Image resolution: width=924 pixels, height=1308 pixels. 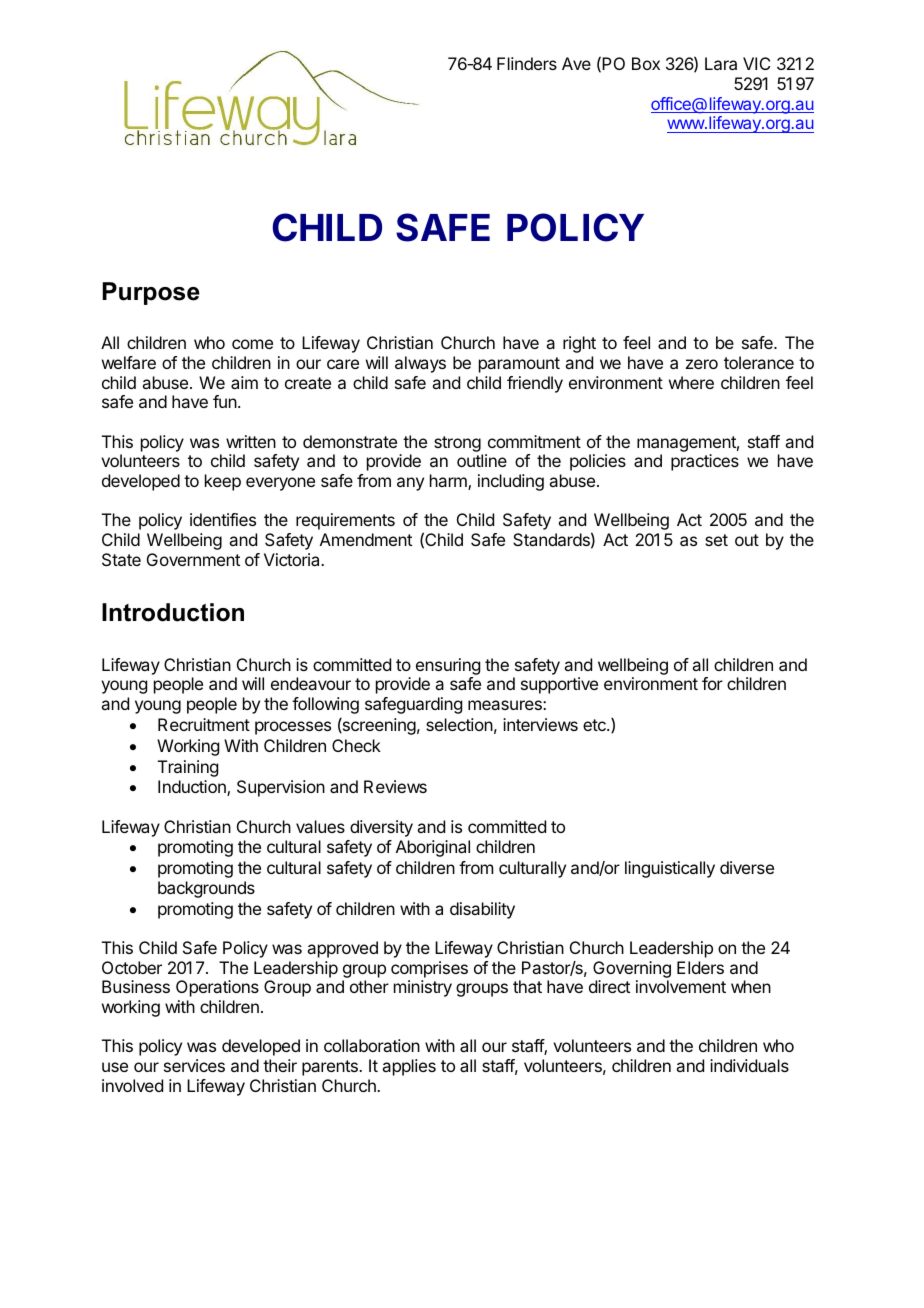 I want to click on Government, so click(x=193, y=559).
